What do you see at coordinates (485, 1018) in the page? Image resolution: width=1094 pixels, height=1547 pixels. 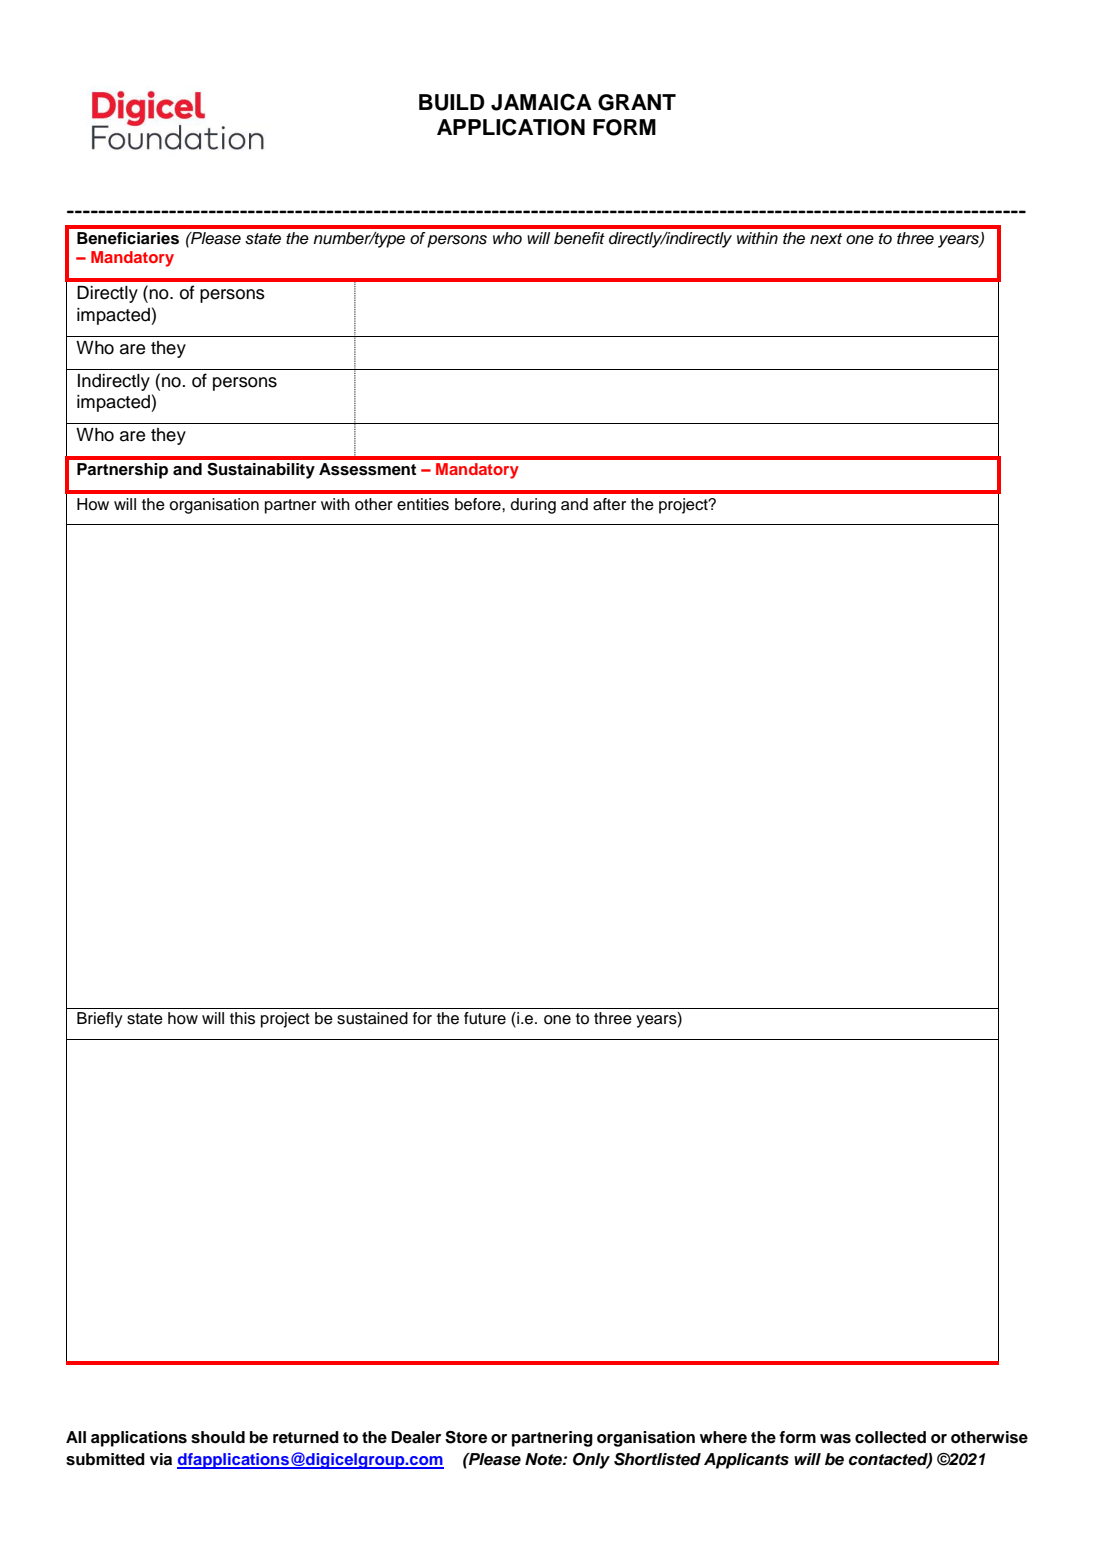 I see `future` at bounding box center [485, 1018].
